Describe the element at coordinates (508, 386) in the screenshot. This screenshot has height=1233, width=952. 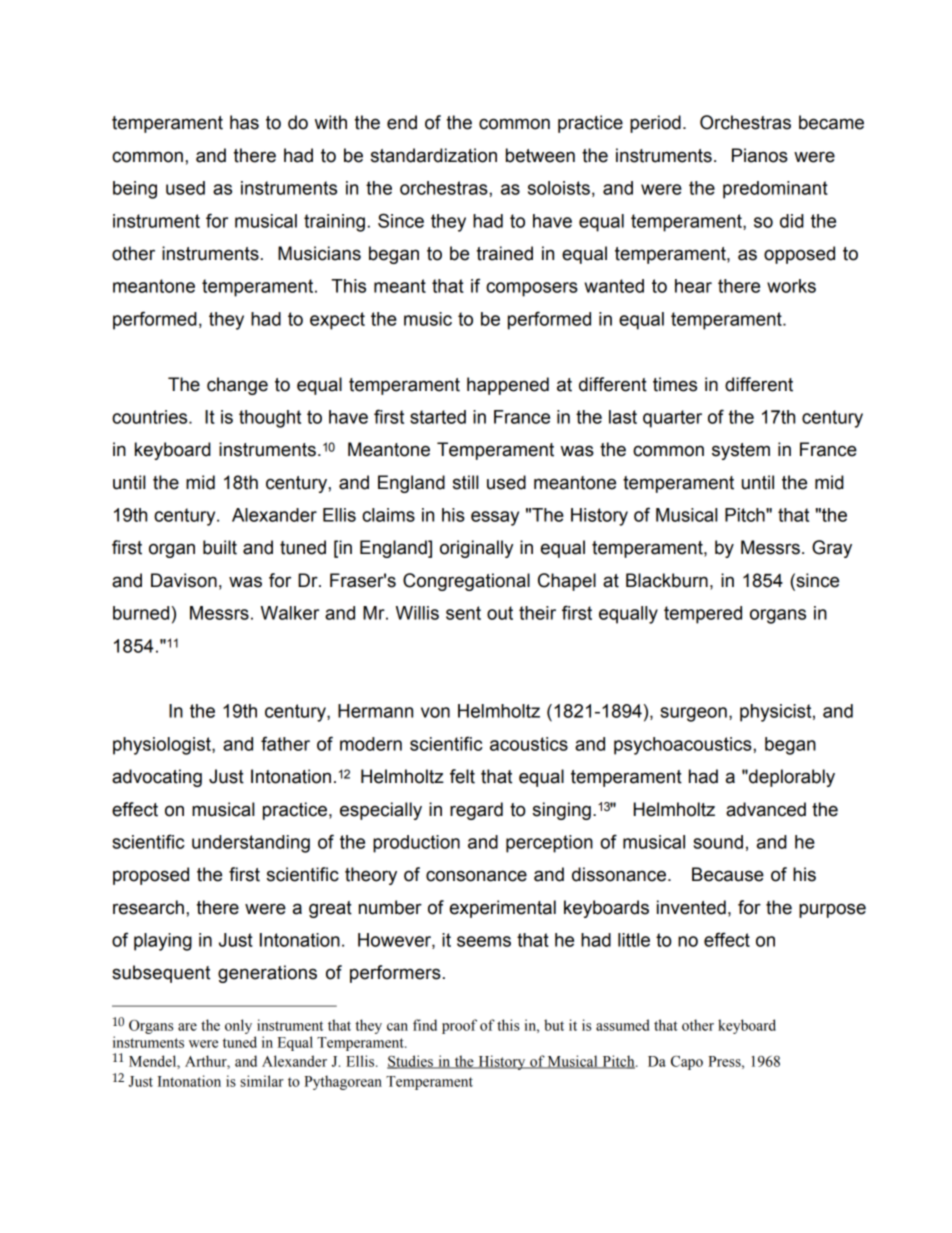
I see `happened` at that location.
